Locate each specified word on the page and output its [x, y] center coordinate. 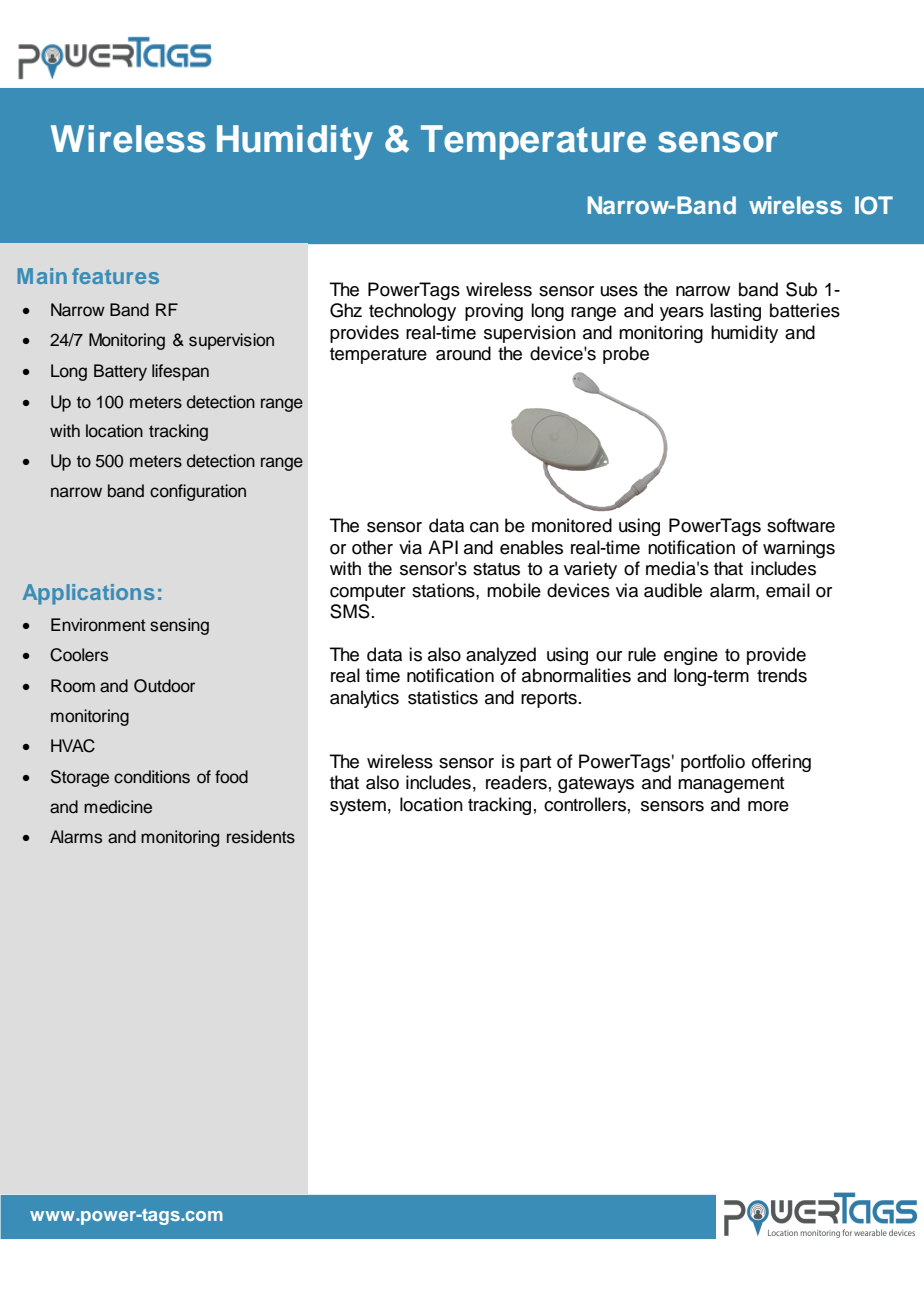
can [484, 527]
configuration [198, 492]
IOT [874, 205]
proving [494, 312]
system [358, 807]
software [801, 525]
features [115, 276]
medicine [118, 807]
